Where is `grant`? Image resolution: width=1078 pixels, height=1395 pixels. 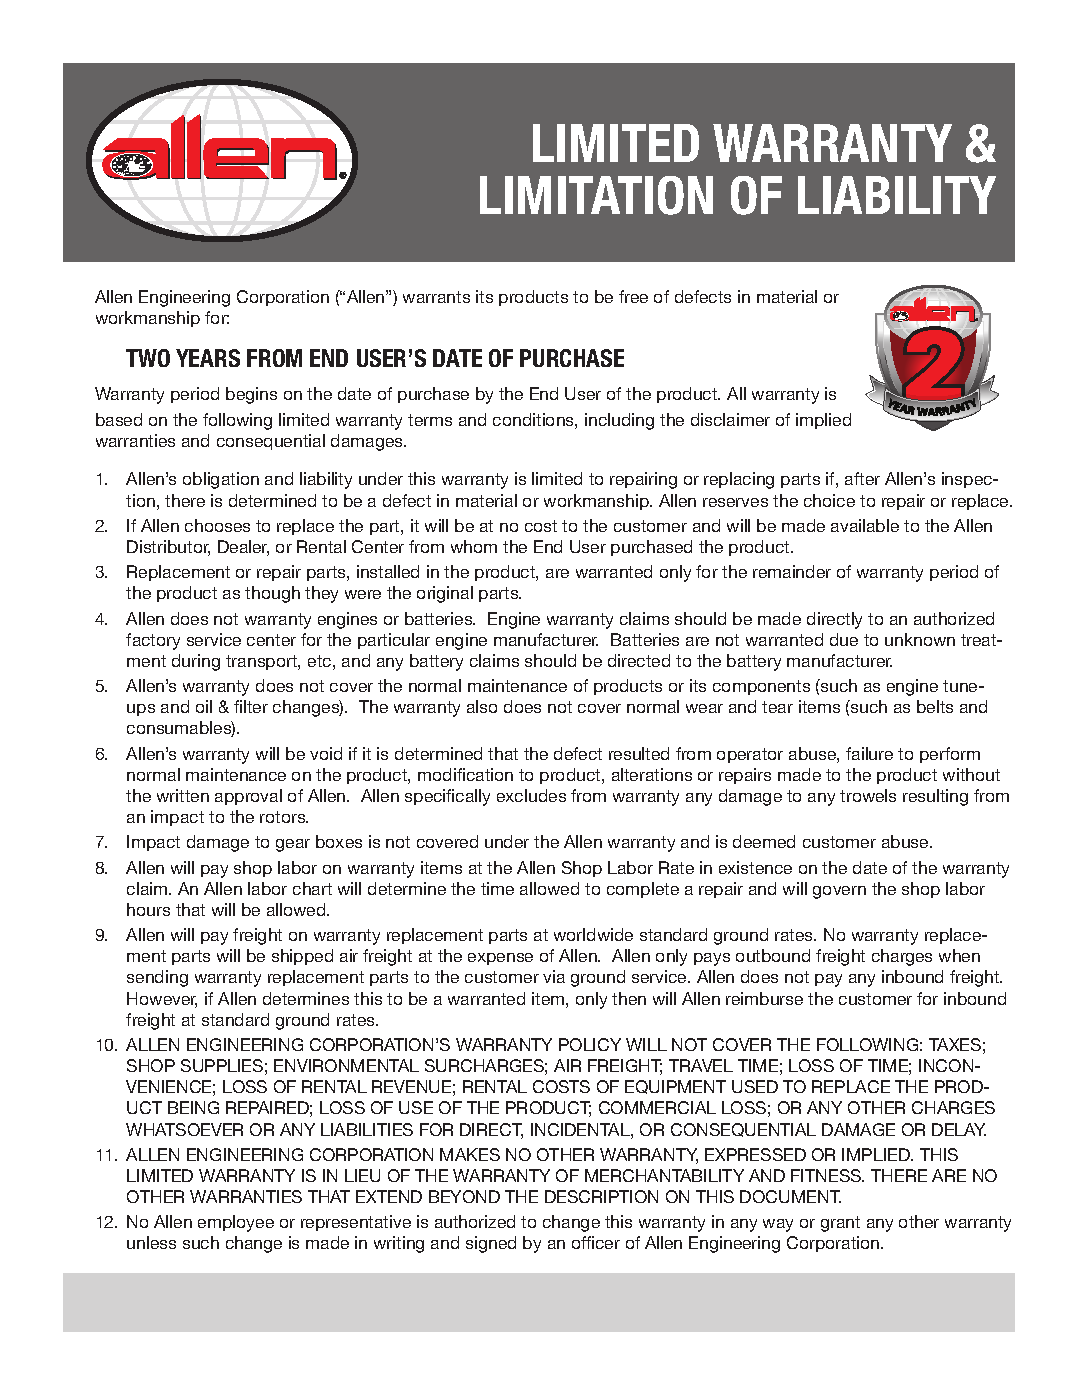 grant is located at coordinates (840, 1224).
